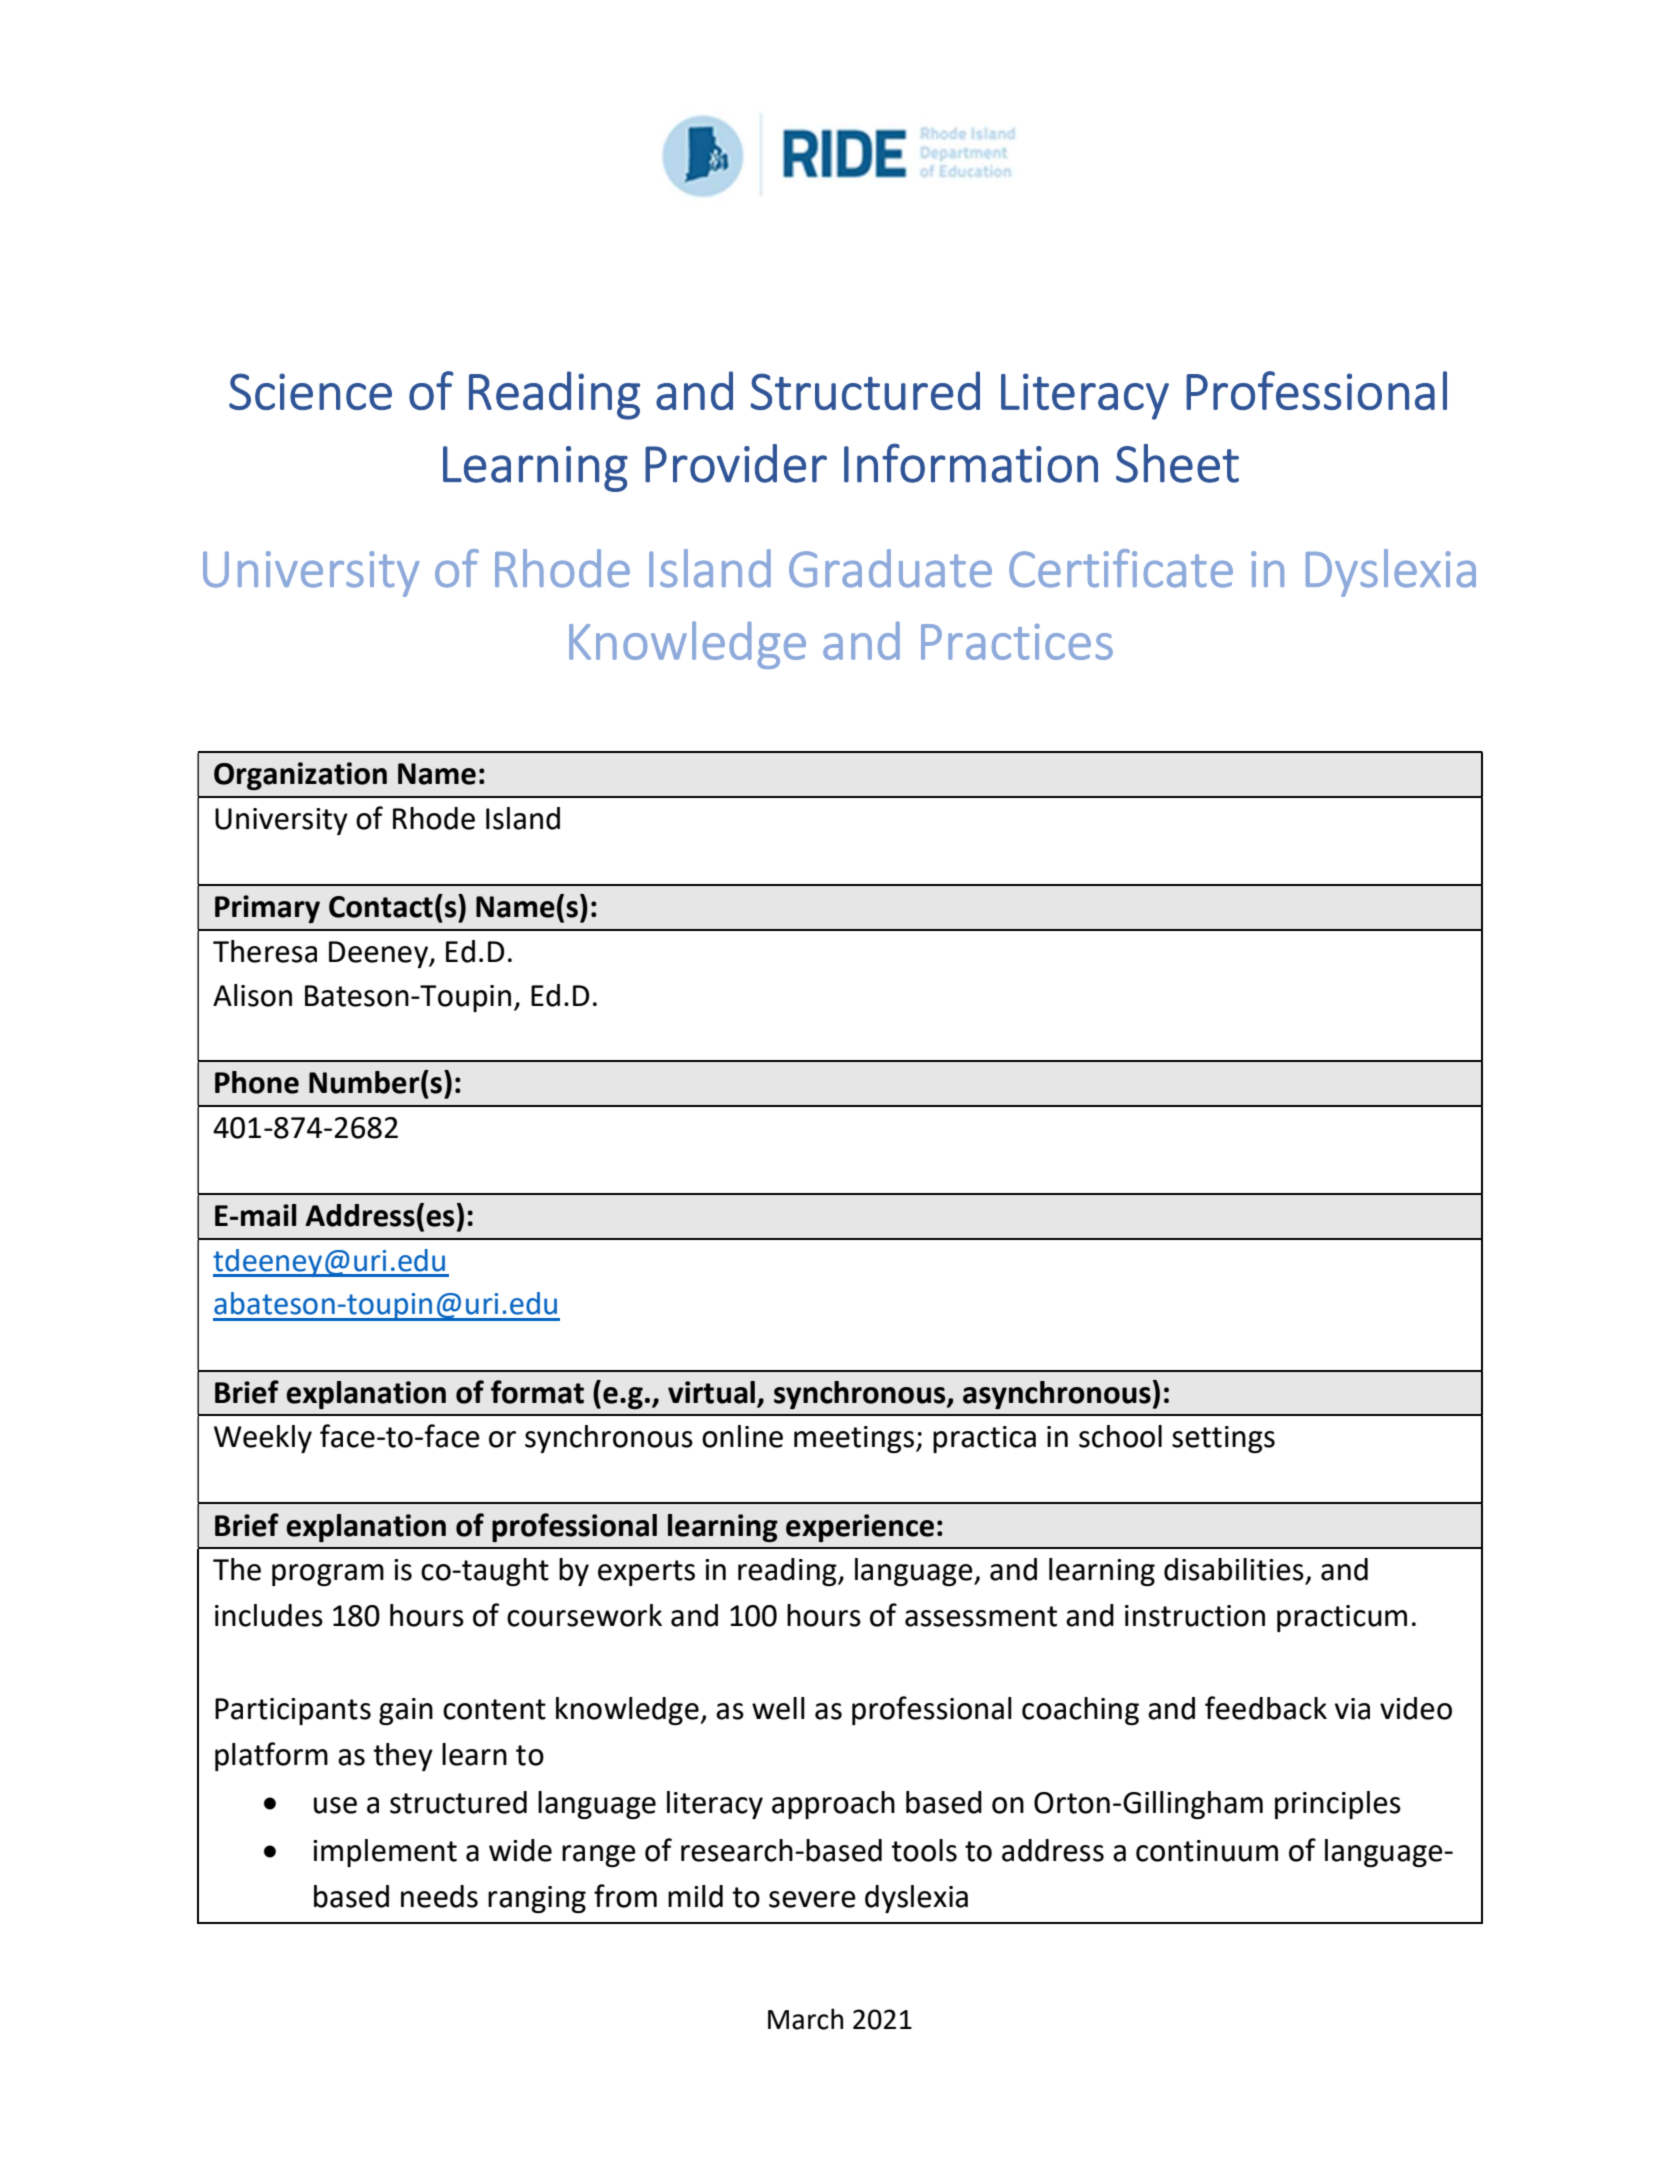  Describe the element at coordinates (263, 1439) in the image. I see `Weekly` at that location.
